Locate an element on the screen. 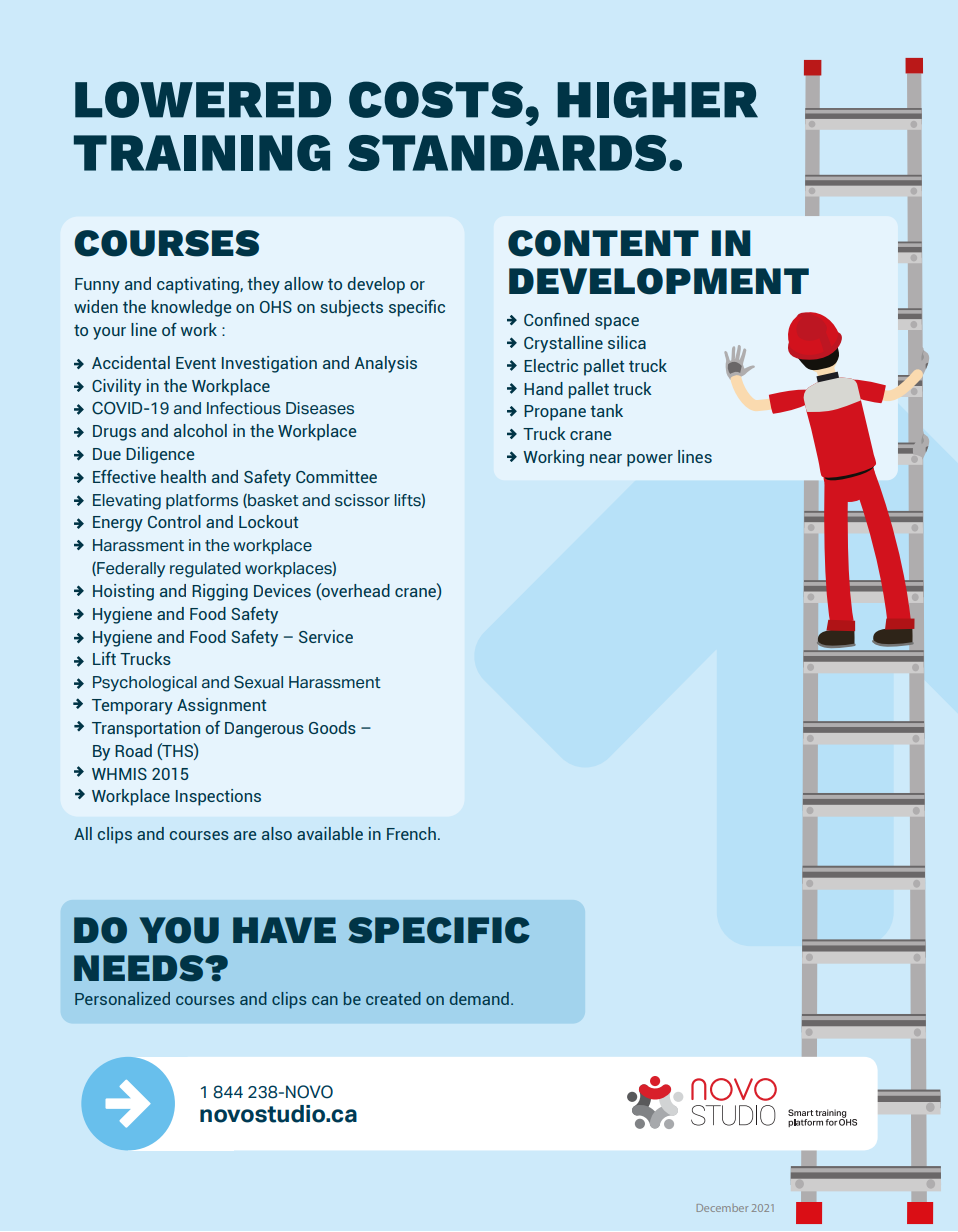 This screenshot has width=958, height=1232. COSTS is located at coordinates (436, 99).
